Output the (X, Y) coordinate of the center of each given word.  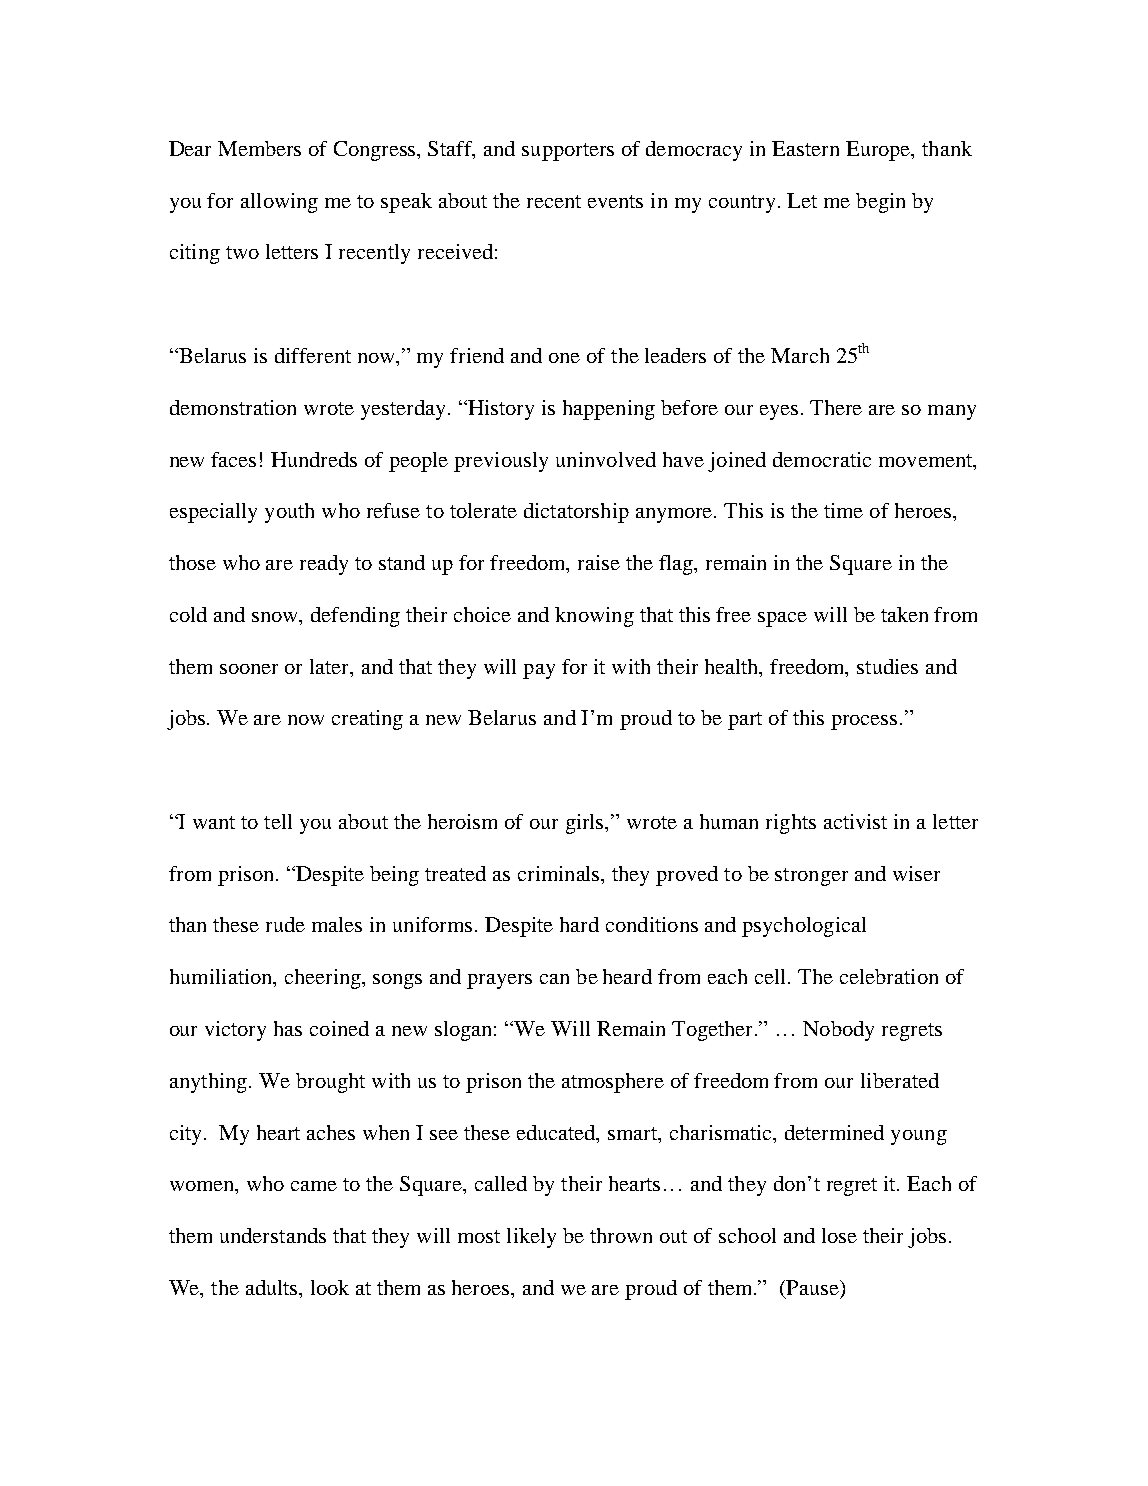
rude (285, 924)
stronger (811, 877)
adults (273, 1287)
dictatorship (576, 513)
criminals (560, 873)
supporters (568, 152)
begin (880, 203)
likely (531, 1238)
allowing (279, 203)
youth (289, 513)
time (843, 510)
